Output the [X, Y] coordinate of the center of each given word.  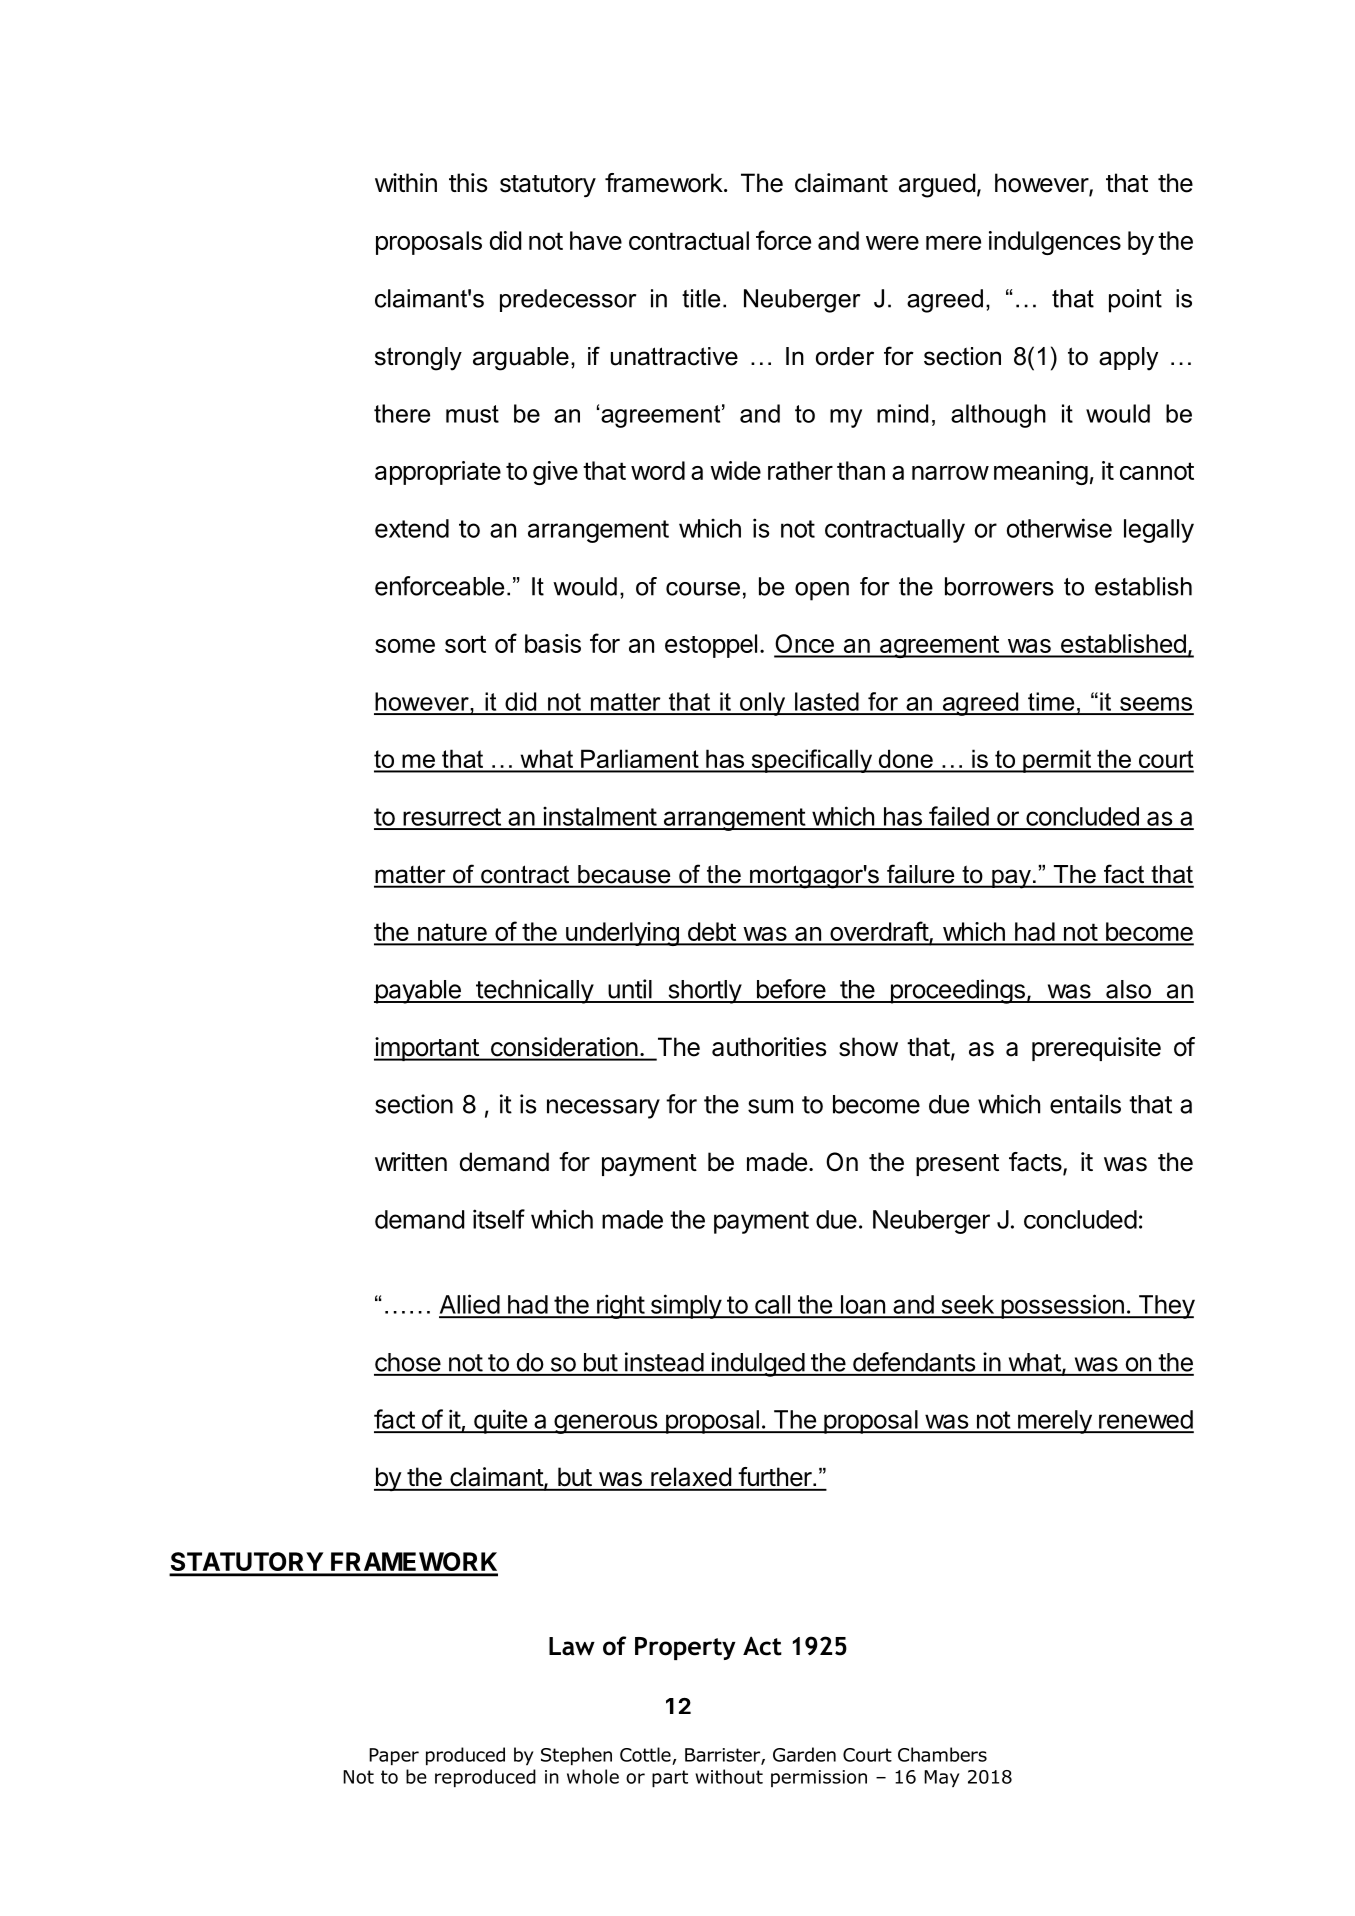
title [701, 298]
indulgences [1055, 243]
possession [1062, 1306]
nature [452, 934]
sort [465, 644]
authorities [769, 1047]
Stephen [576, 1756]
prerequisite [1096, 1049]
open [822, 591]
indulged [757, 1364]
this [468, 183]
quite [500, 1421]
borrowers [999, 586]
